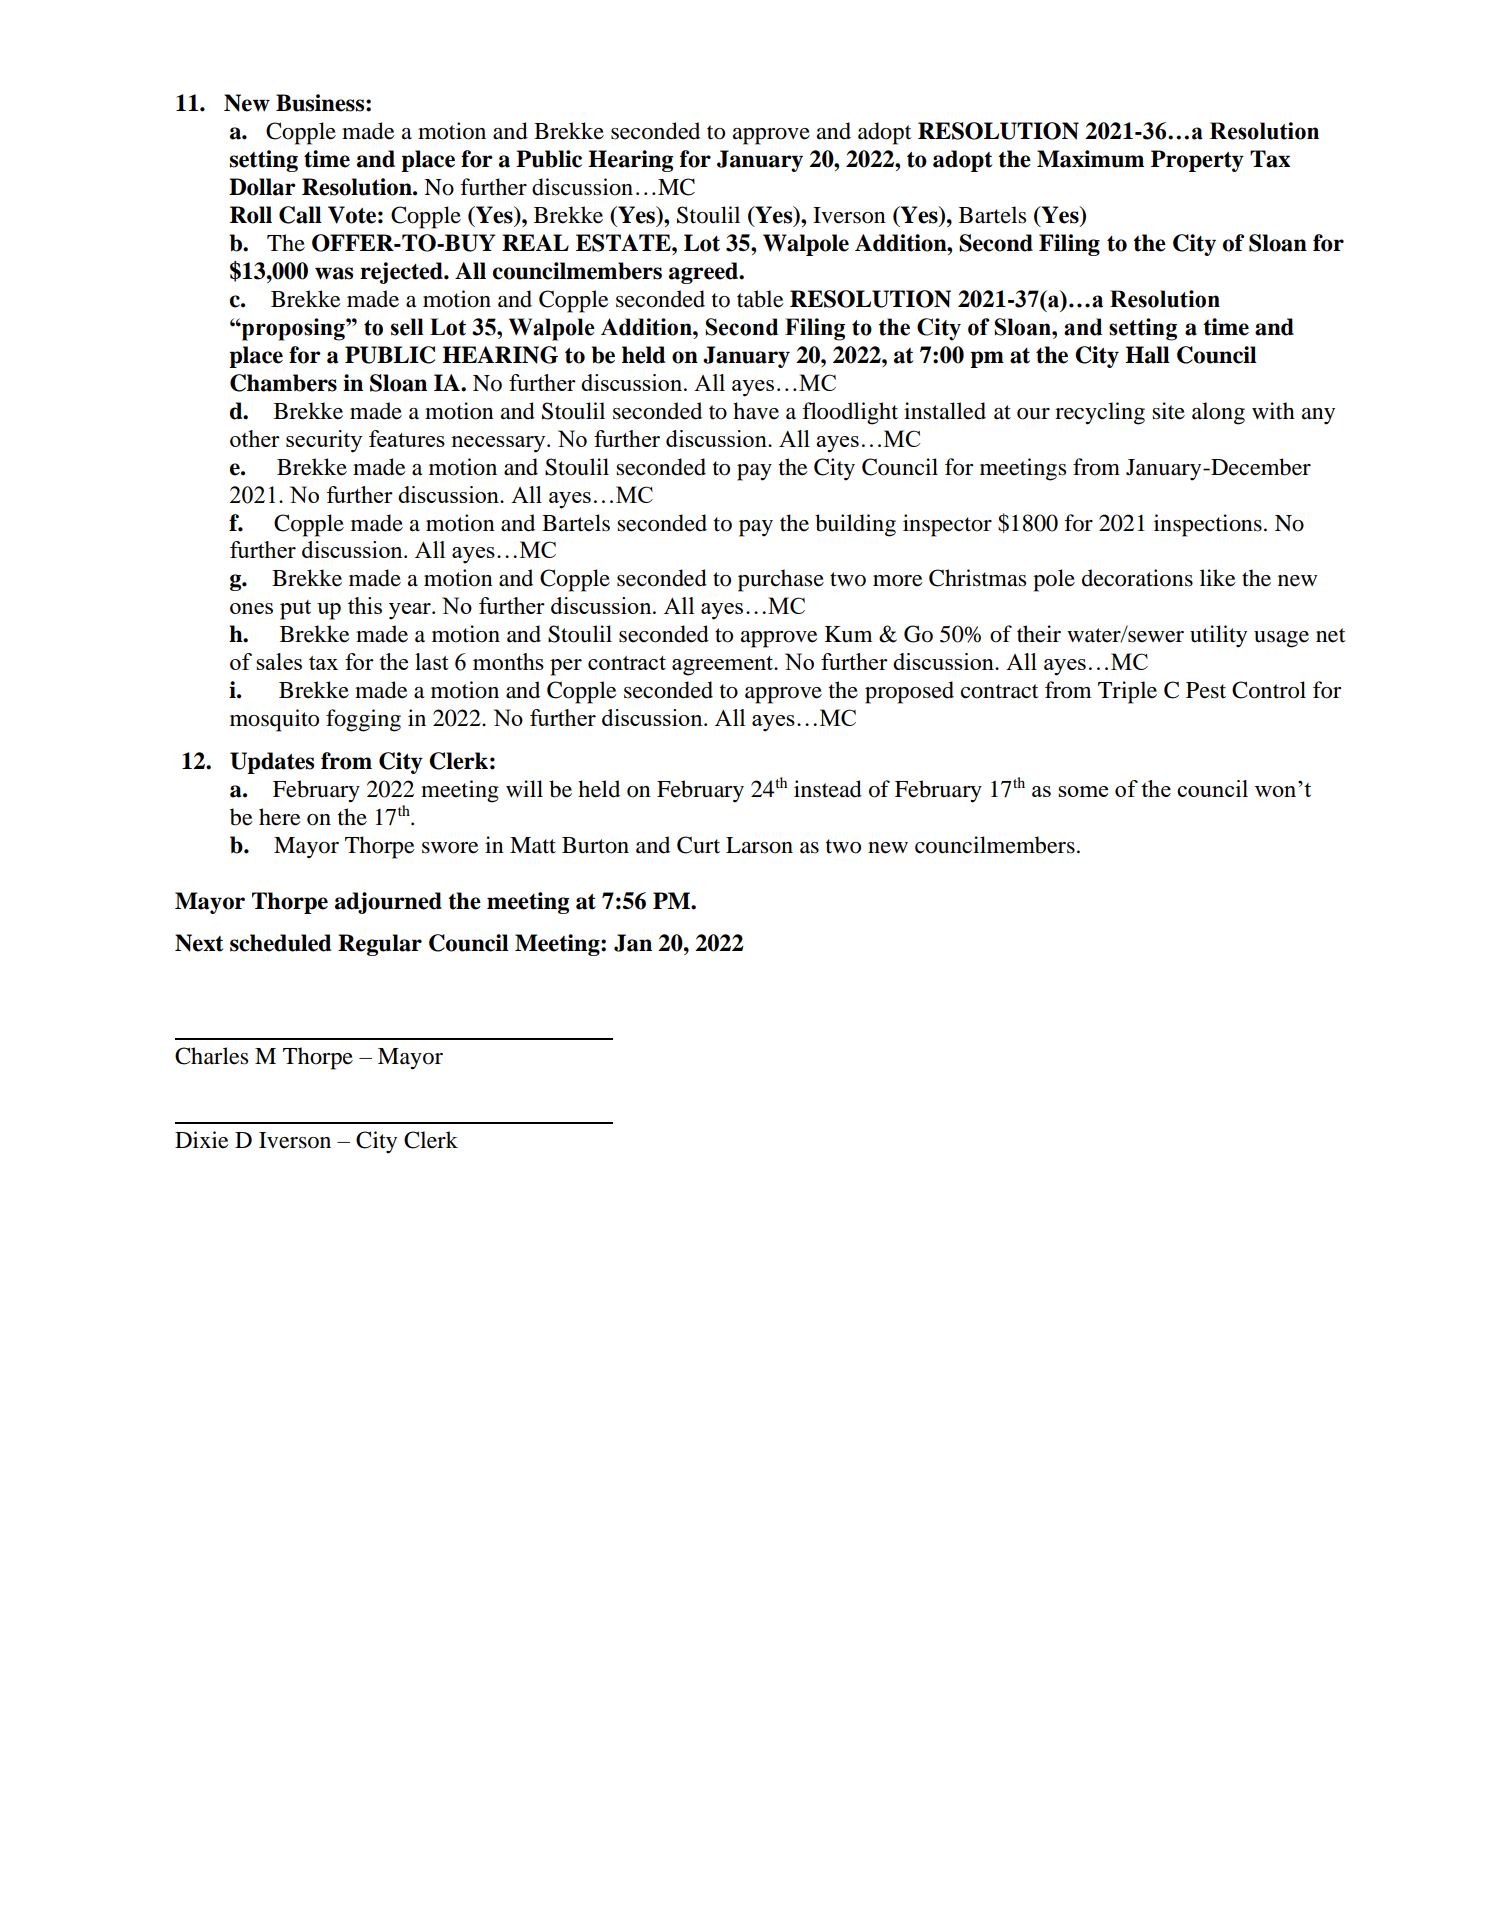 This screenshot has width=1488, height=1925. Describe the element at coordinates (321, 103) in the screenshot. I see `Business` at that location.
